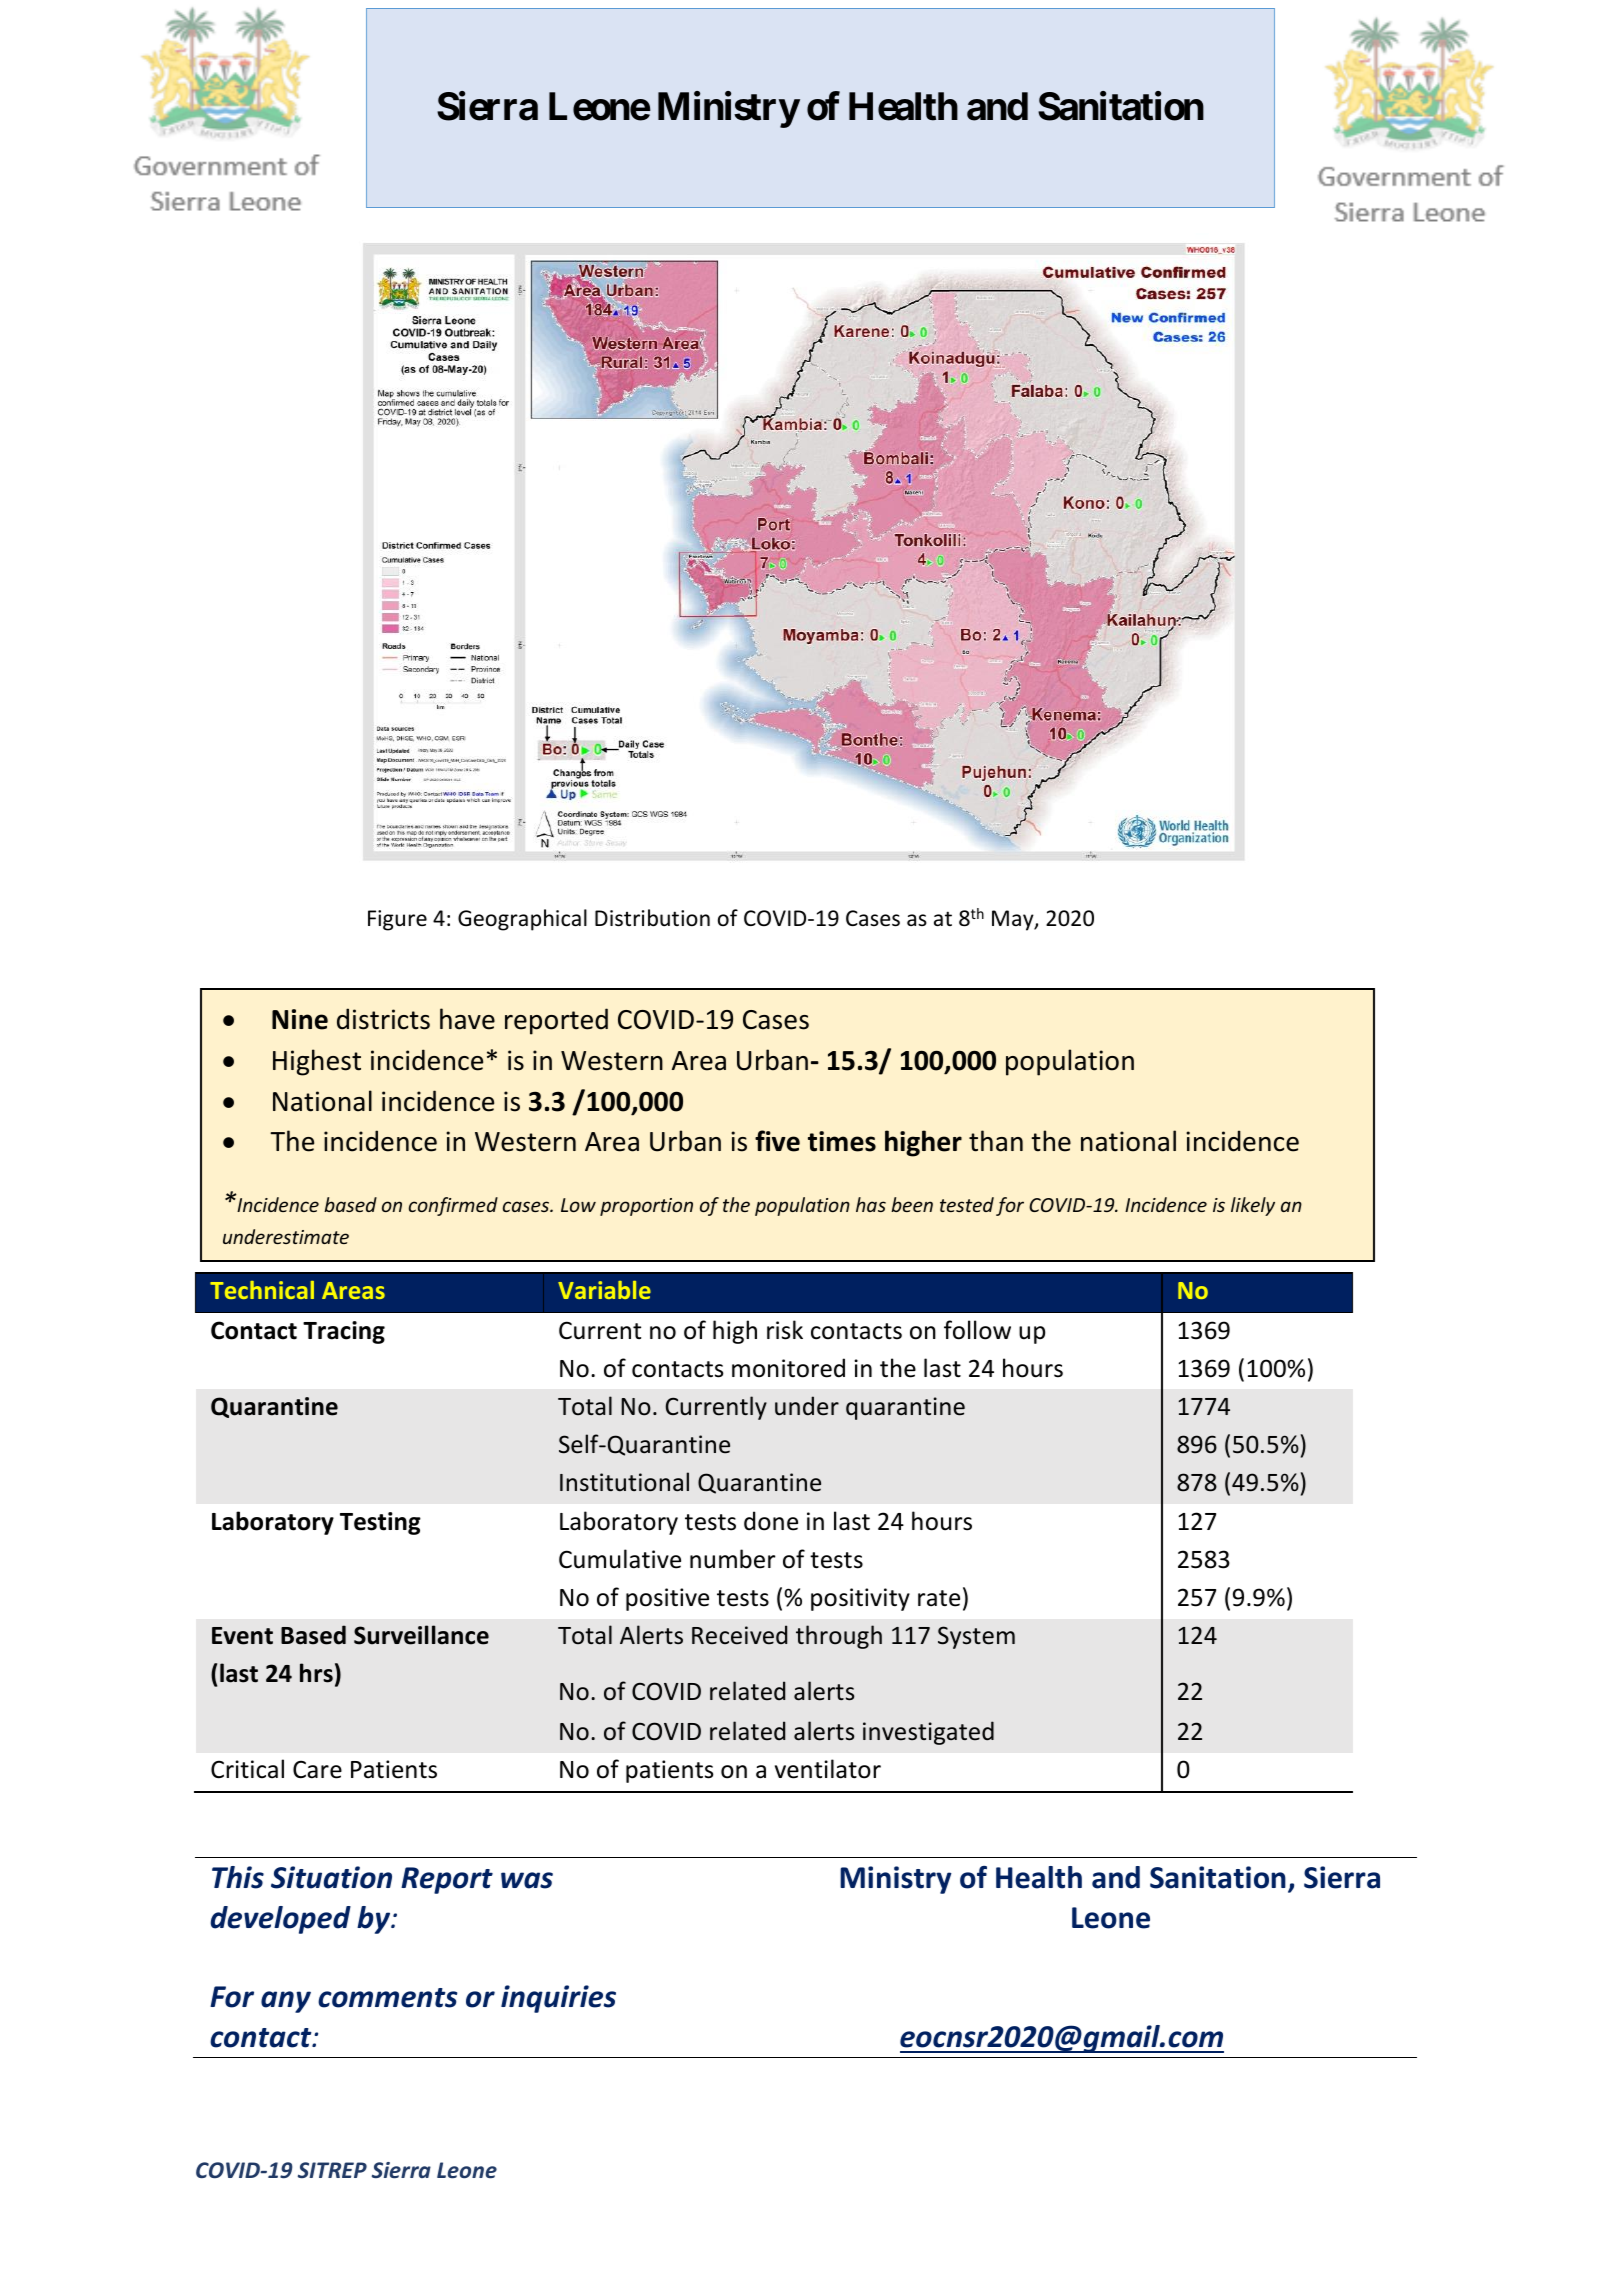 This page has height=2281, width=1613. Describe the element at coordinates (421, 1635) in the page. I see `Surveillance` at that location.
